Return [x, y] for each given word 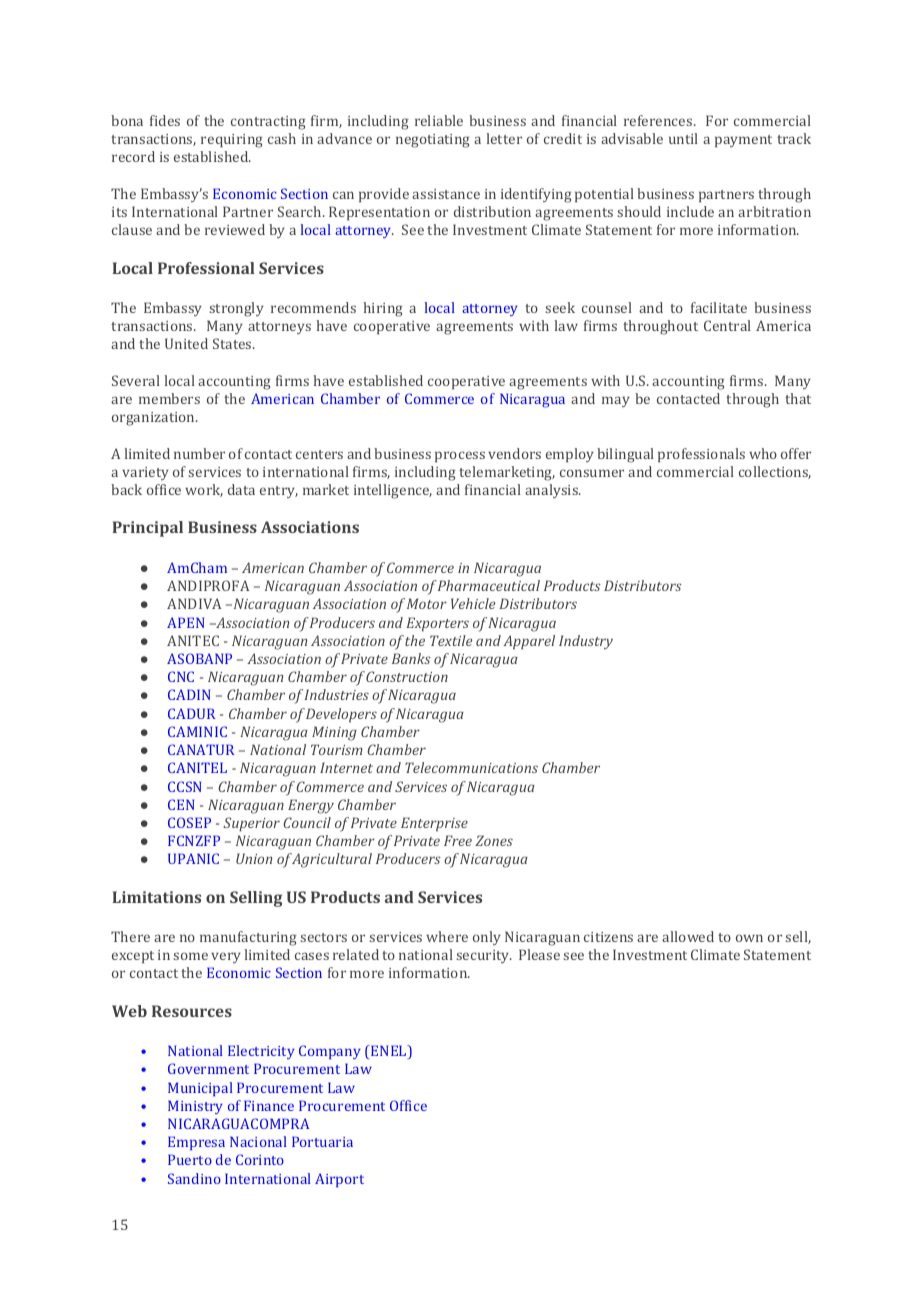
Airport [339, 1180]
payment [743, 141]
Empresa [196, 1143]
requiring [232, 141]
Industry [586, 642]
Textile [451, 640]
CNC [181, 676]
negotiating [433, 141]
